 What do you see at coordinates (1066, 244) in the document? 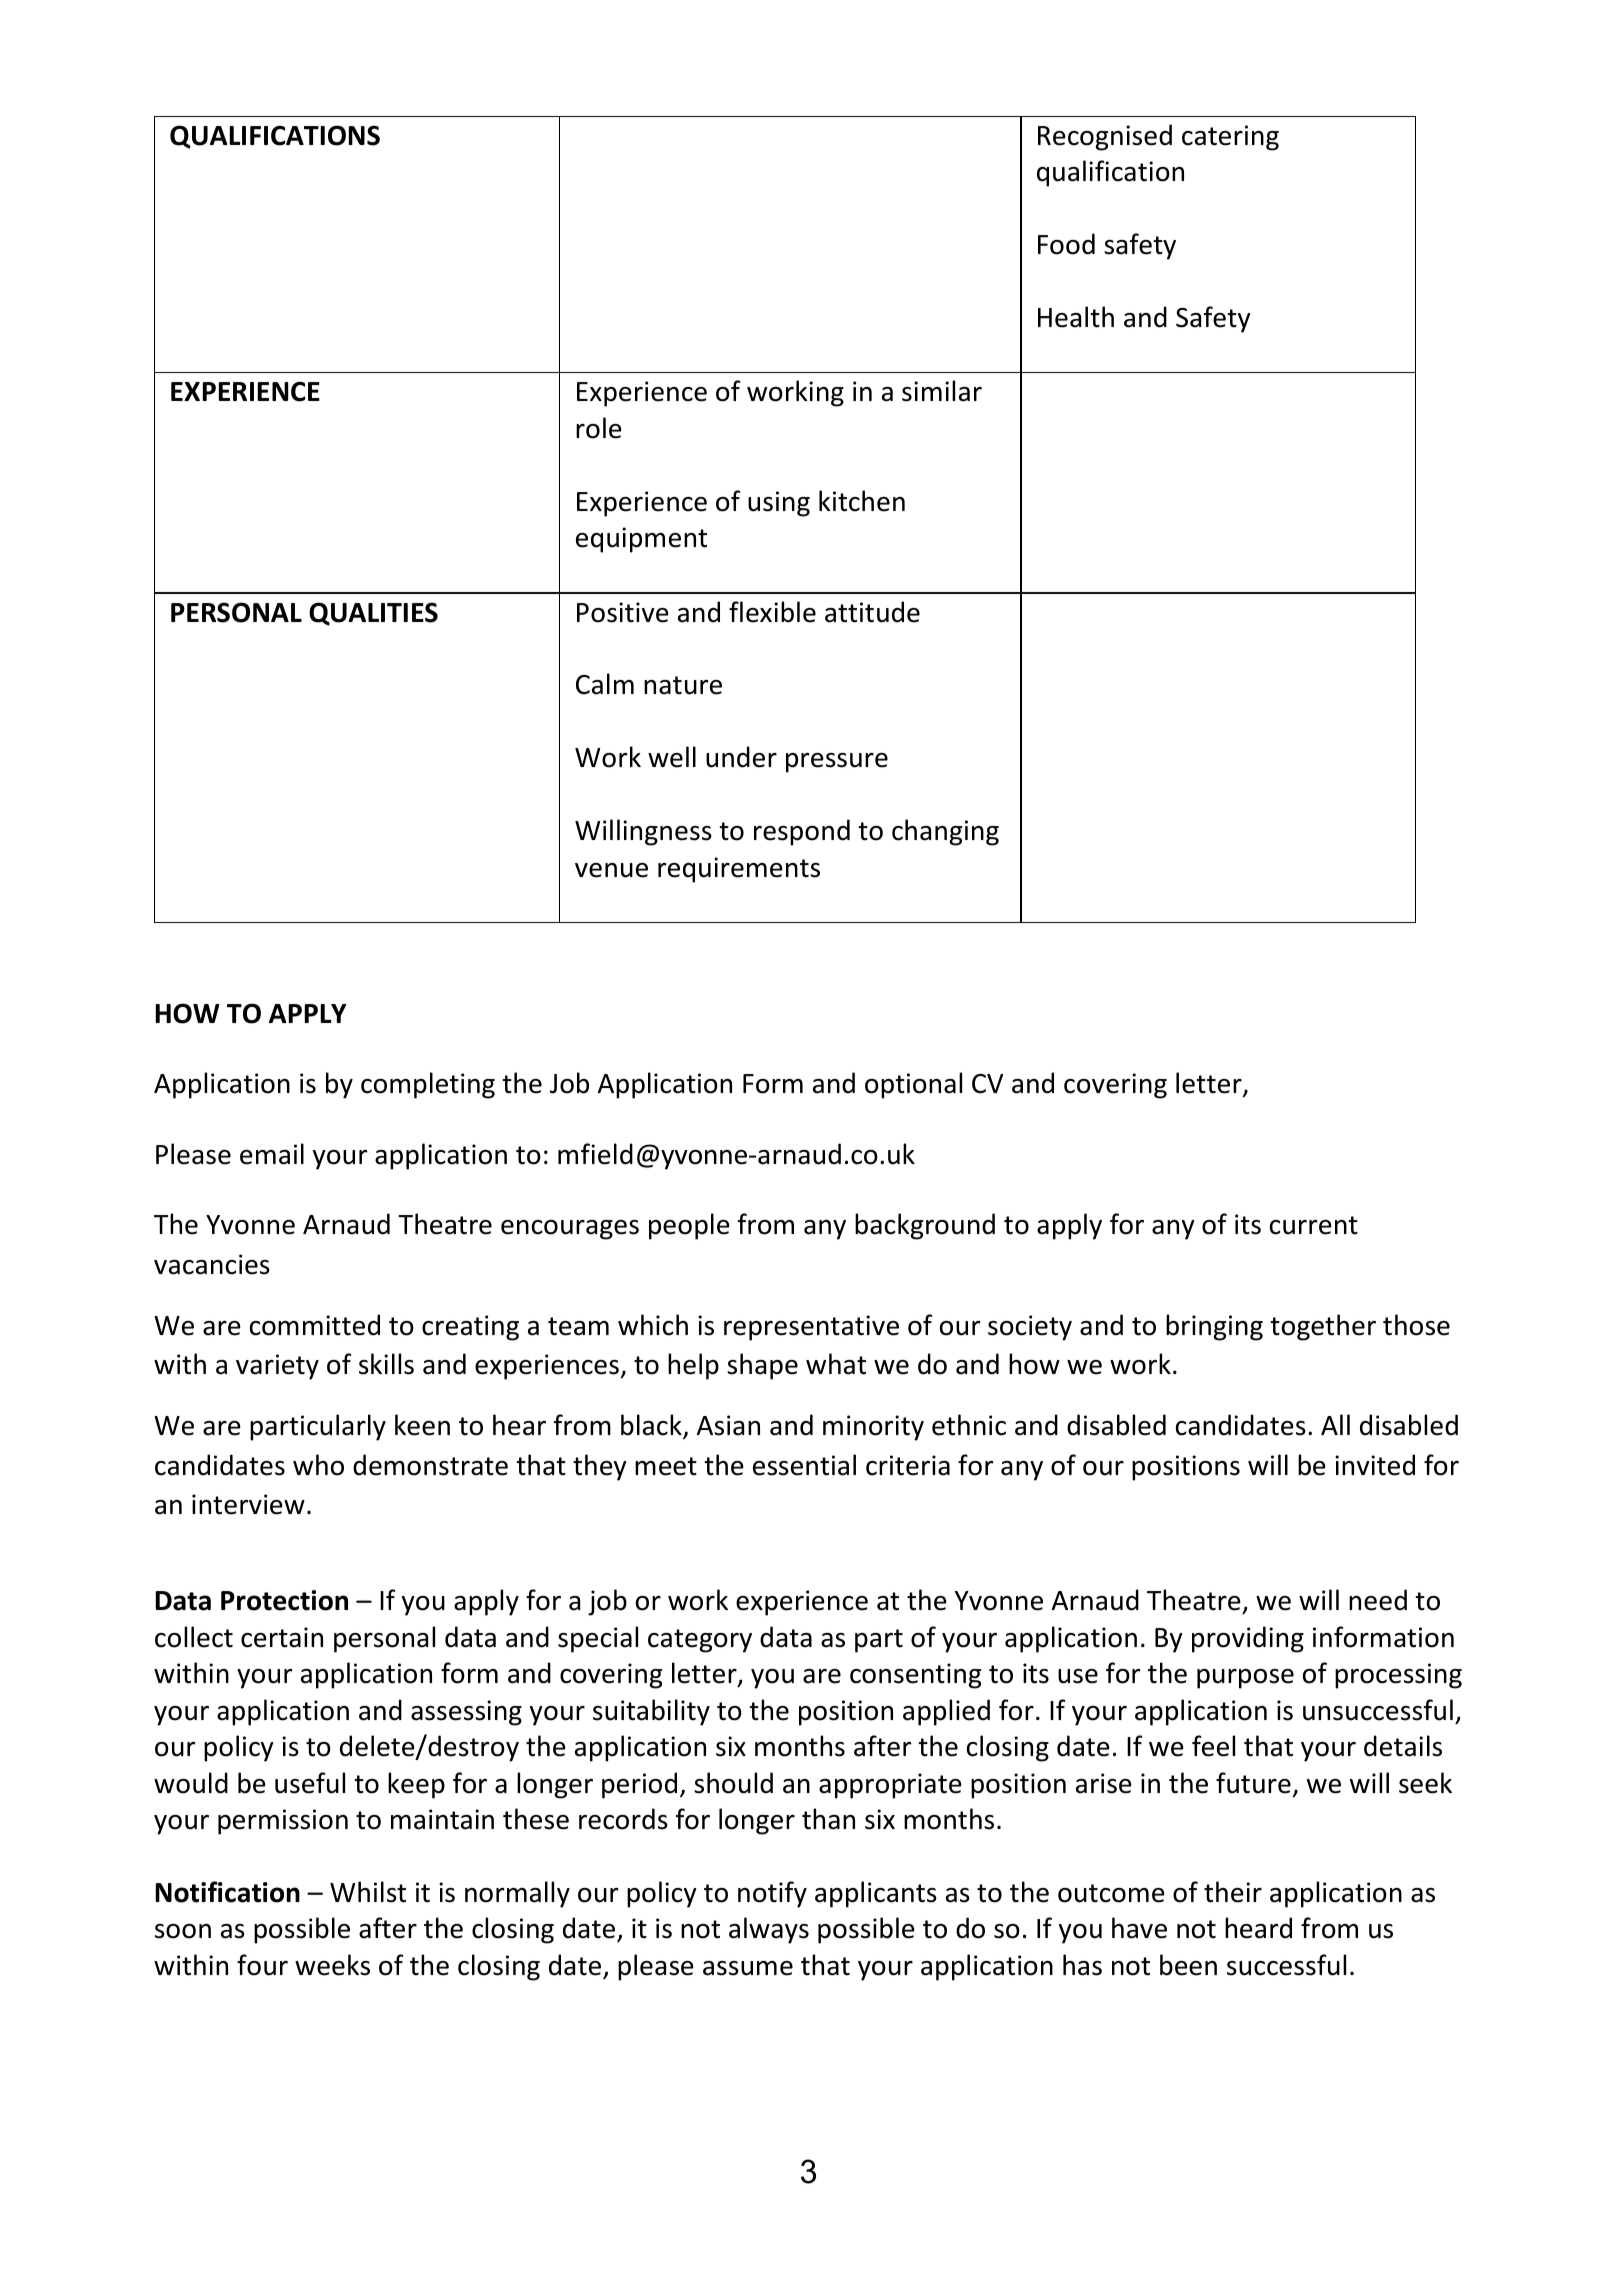
I see `Food` at bounding box center [1066, 244].
